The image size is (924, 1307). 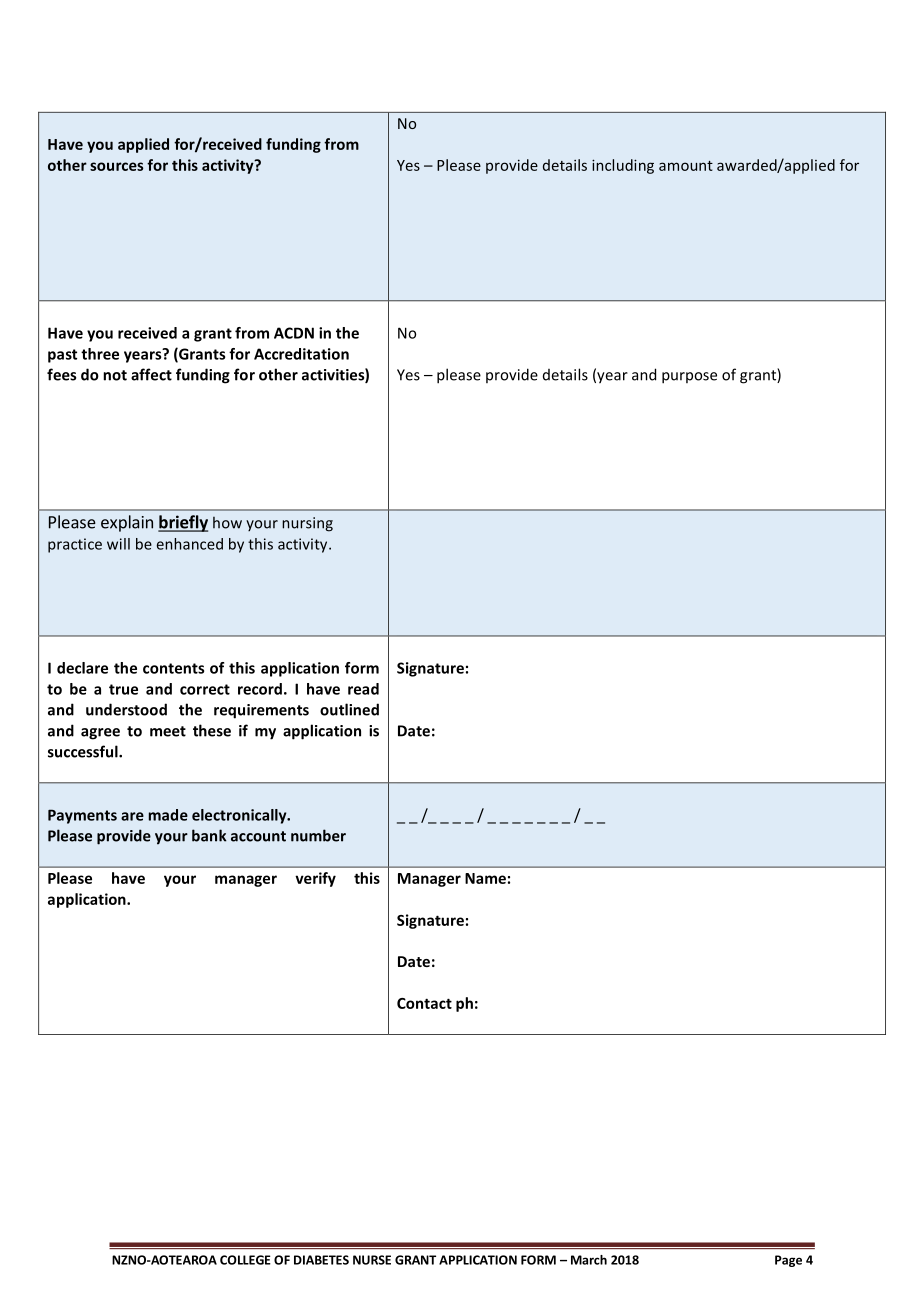 What do you see at coordinates (372, 1260) in the screenshot?
I see `NURSE` at bounding box center [372, 1260].
